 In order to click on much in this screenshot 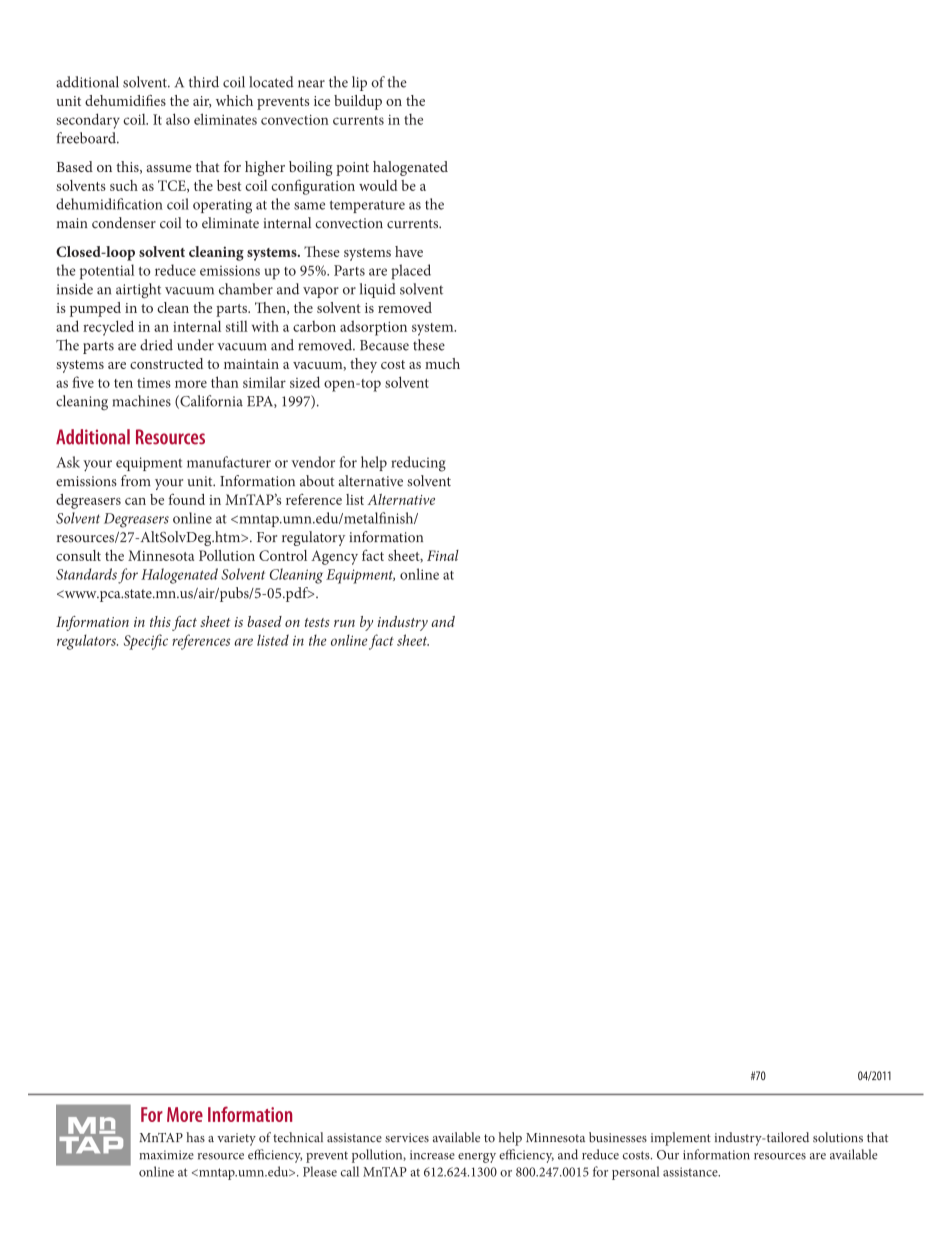, I will do `click(442, 363)`.
